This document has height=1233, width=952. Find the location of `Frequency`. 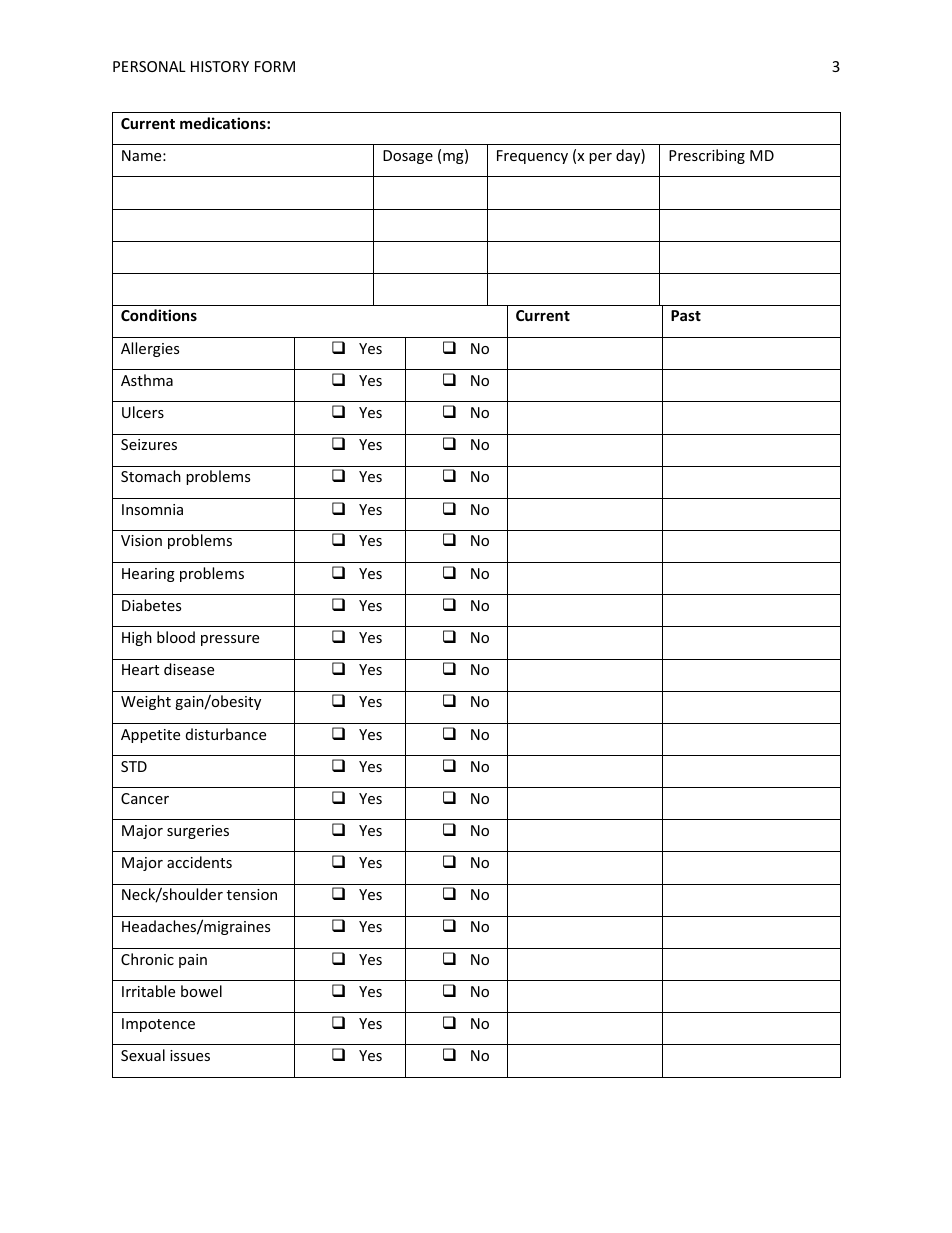

Frequency is located at coordinates (532, 157).
